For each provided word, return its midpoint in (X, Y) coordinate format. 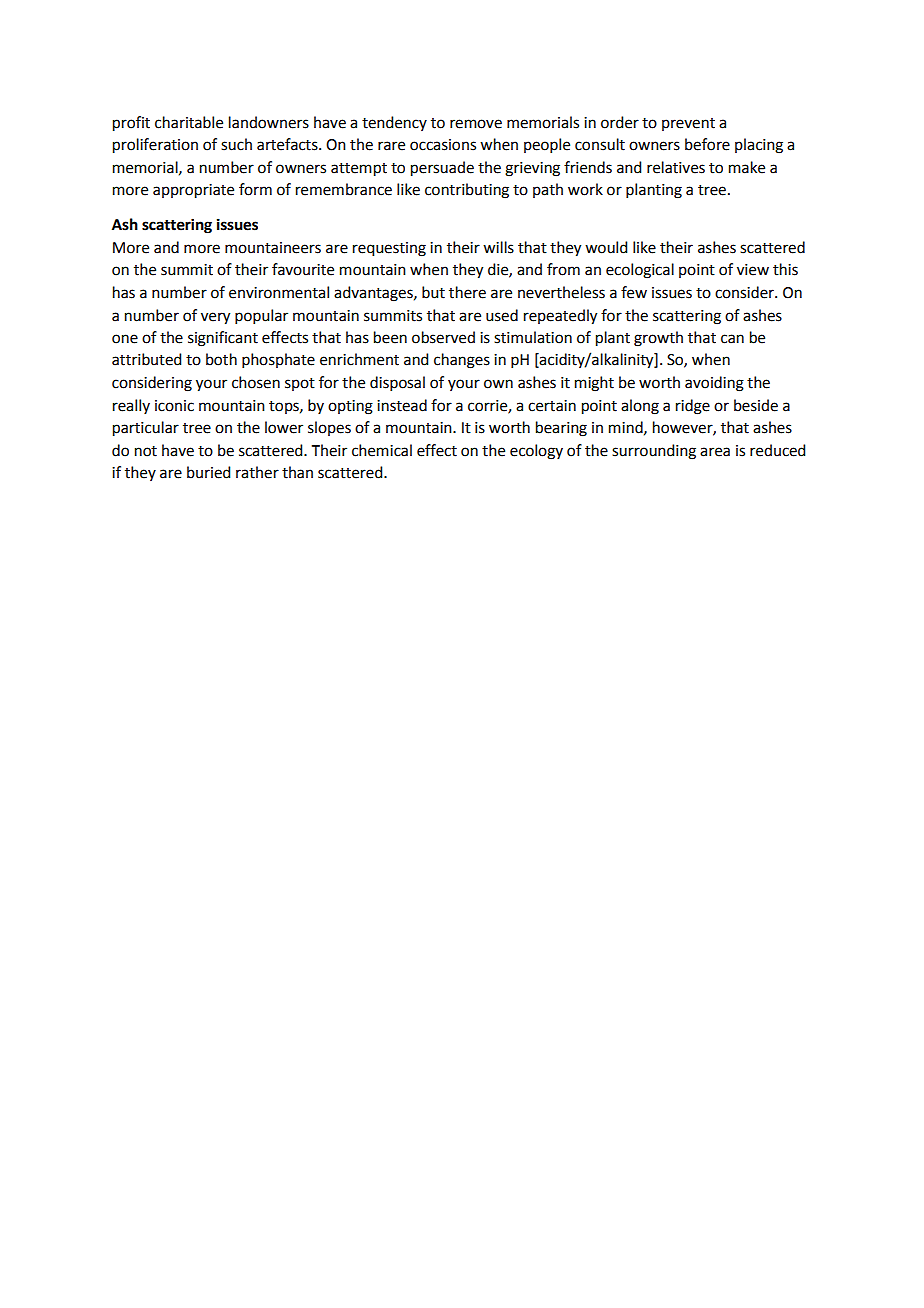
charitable (189, 122)
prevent (688, 124)
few (634, 292)
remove (476, 124)
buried (208, 472)
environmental (279, 292)
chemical (382, 450)
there (467, 292)
